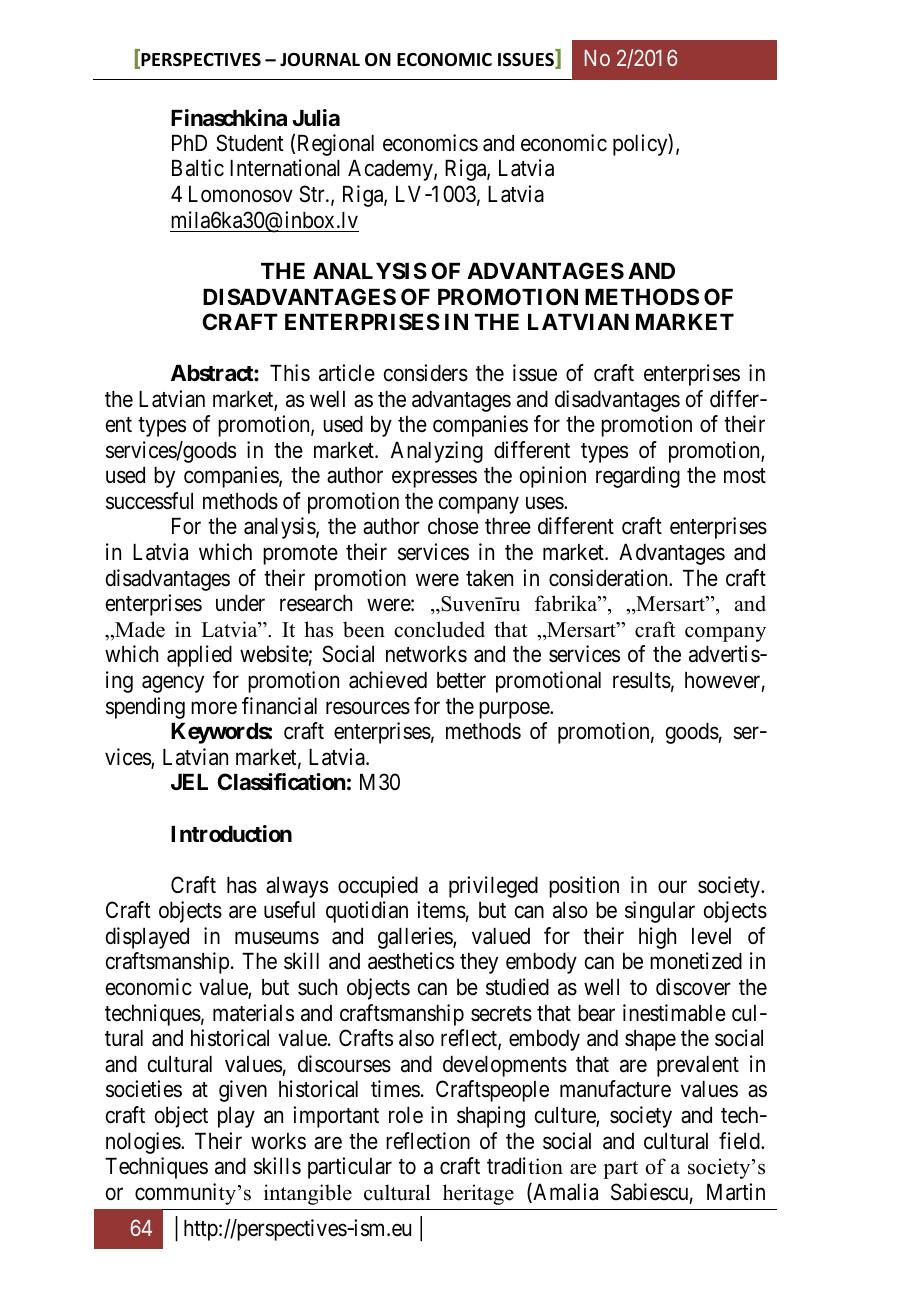 The height and width of the screenshot is (1314, 924). Describe the element at coordinates (316, 117) in the screenshot. I see `Julia` at that location.
